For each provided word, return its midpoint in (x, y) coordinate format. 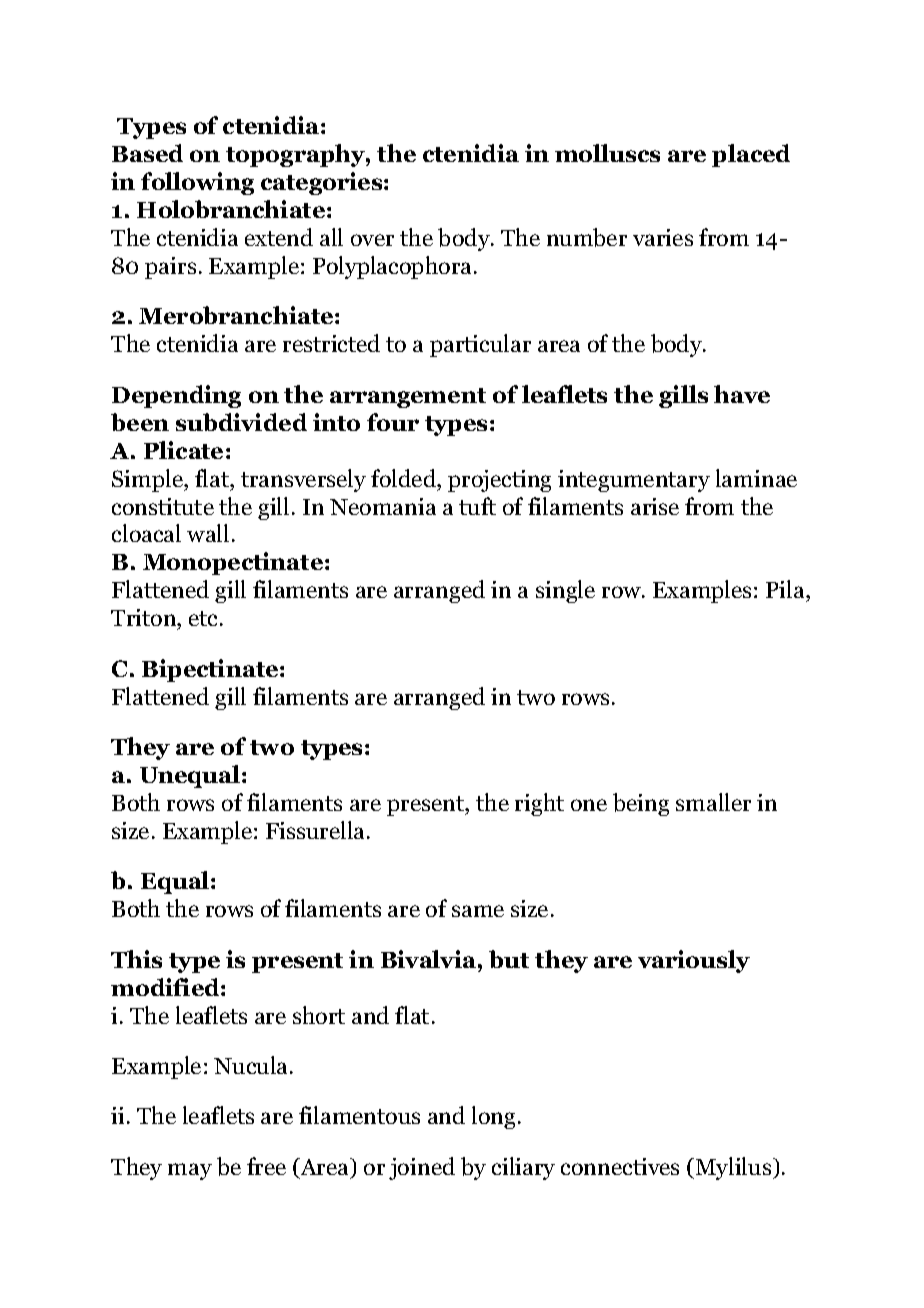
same (478, 911)
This (136, 959)
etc (205, 618)
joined (422, 1168)
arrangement (408, 398)
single (565, 591)
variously (694, 961)
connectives (620, 1166)
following (197, 183)
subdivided (241, 422)
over (372, 240)
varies (663, 237)
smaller (713, 802)
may (190, 1171)
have (742, 394)
